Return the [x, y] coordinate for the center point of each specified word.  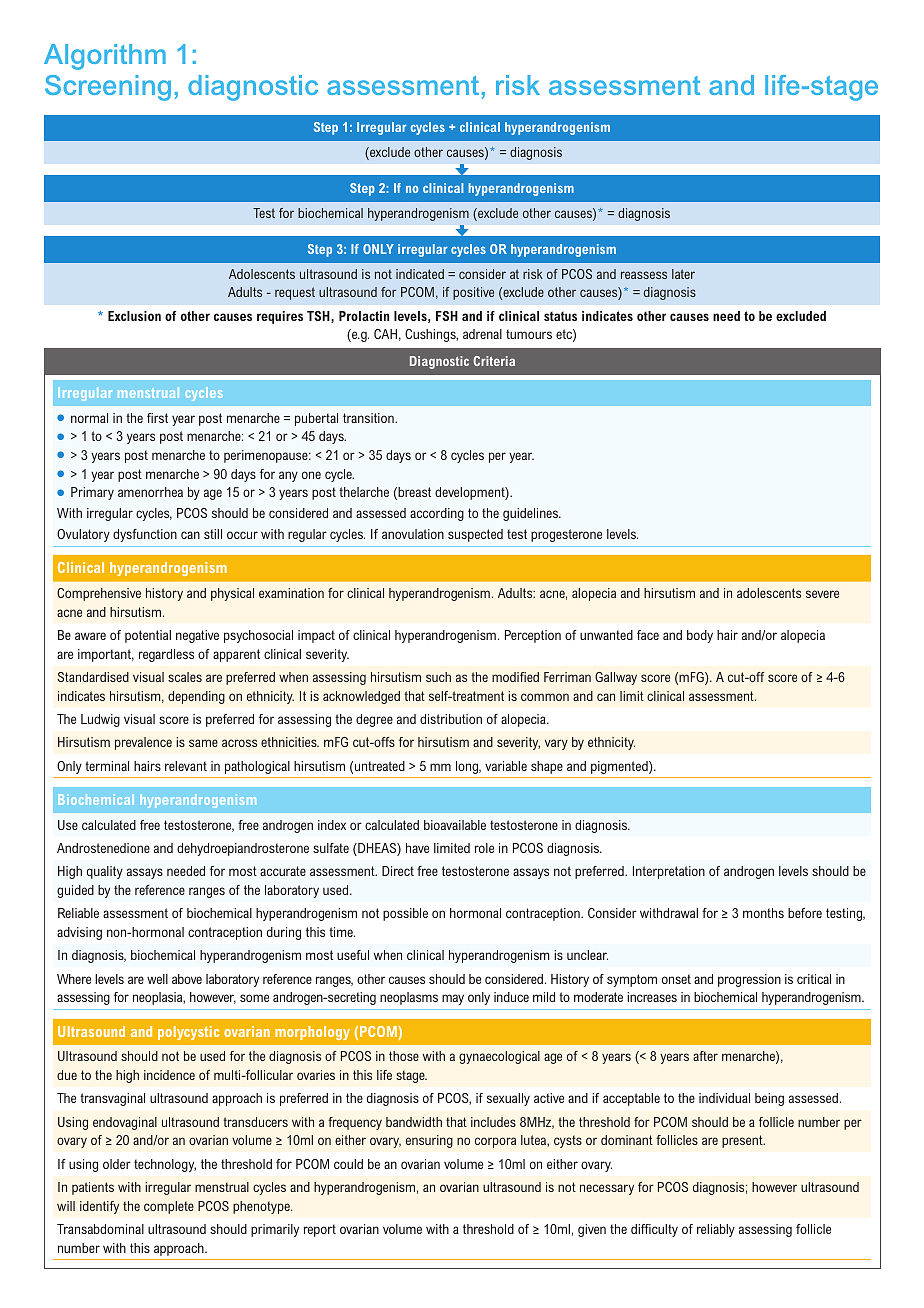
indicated [420, 274]
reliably [716, 1230]
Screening [108, 88]
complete [169, 1207]
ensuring [429, 1141]
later [683, 274]
